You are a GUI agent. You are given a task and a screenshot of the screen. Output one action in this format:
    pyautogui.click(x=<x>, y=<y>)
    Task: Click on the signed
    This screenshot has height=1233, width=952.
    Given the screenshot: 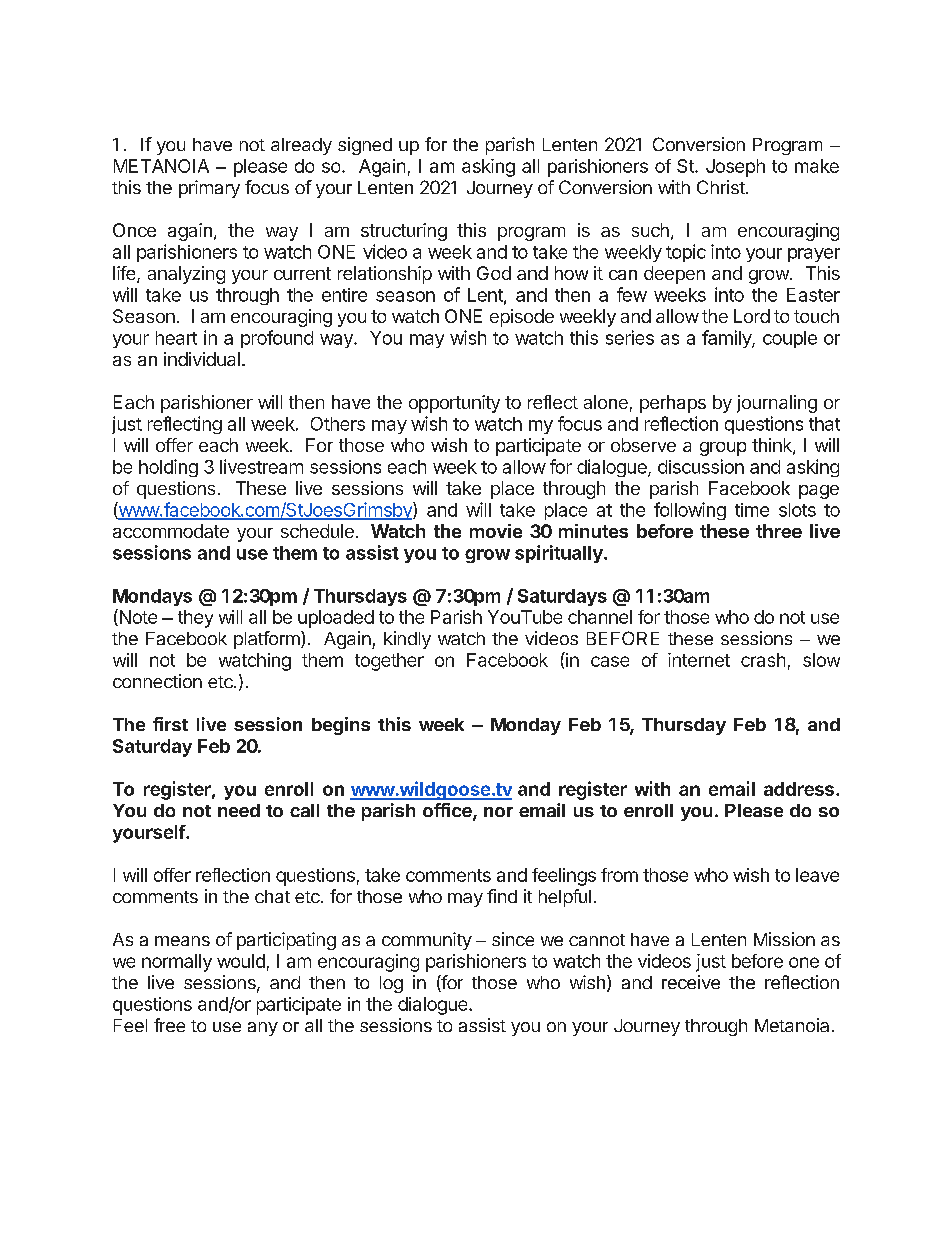 What is the action you would take?
    pyautogui.click(x=365, y=146)
